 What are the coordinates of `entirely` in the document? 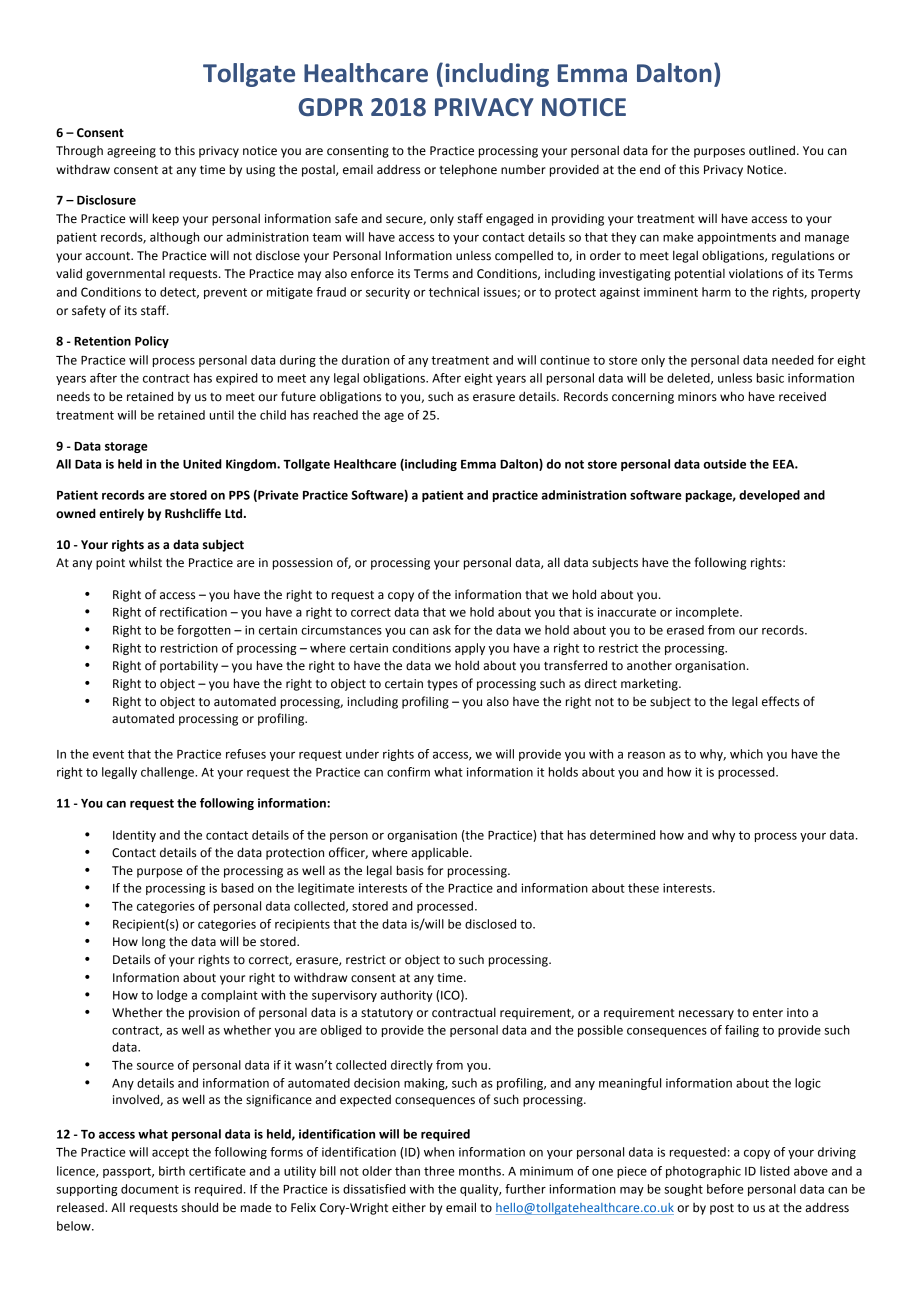 It's located at (122, 514).
